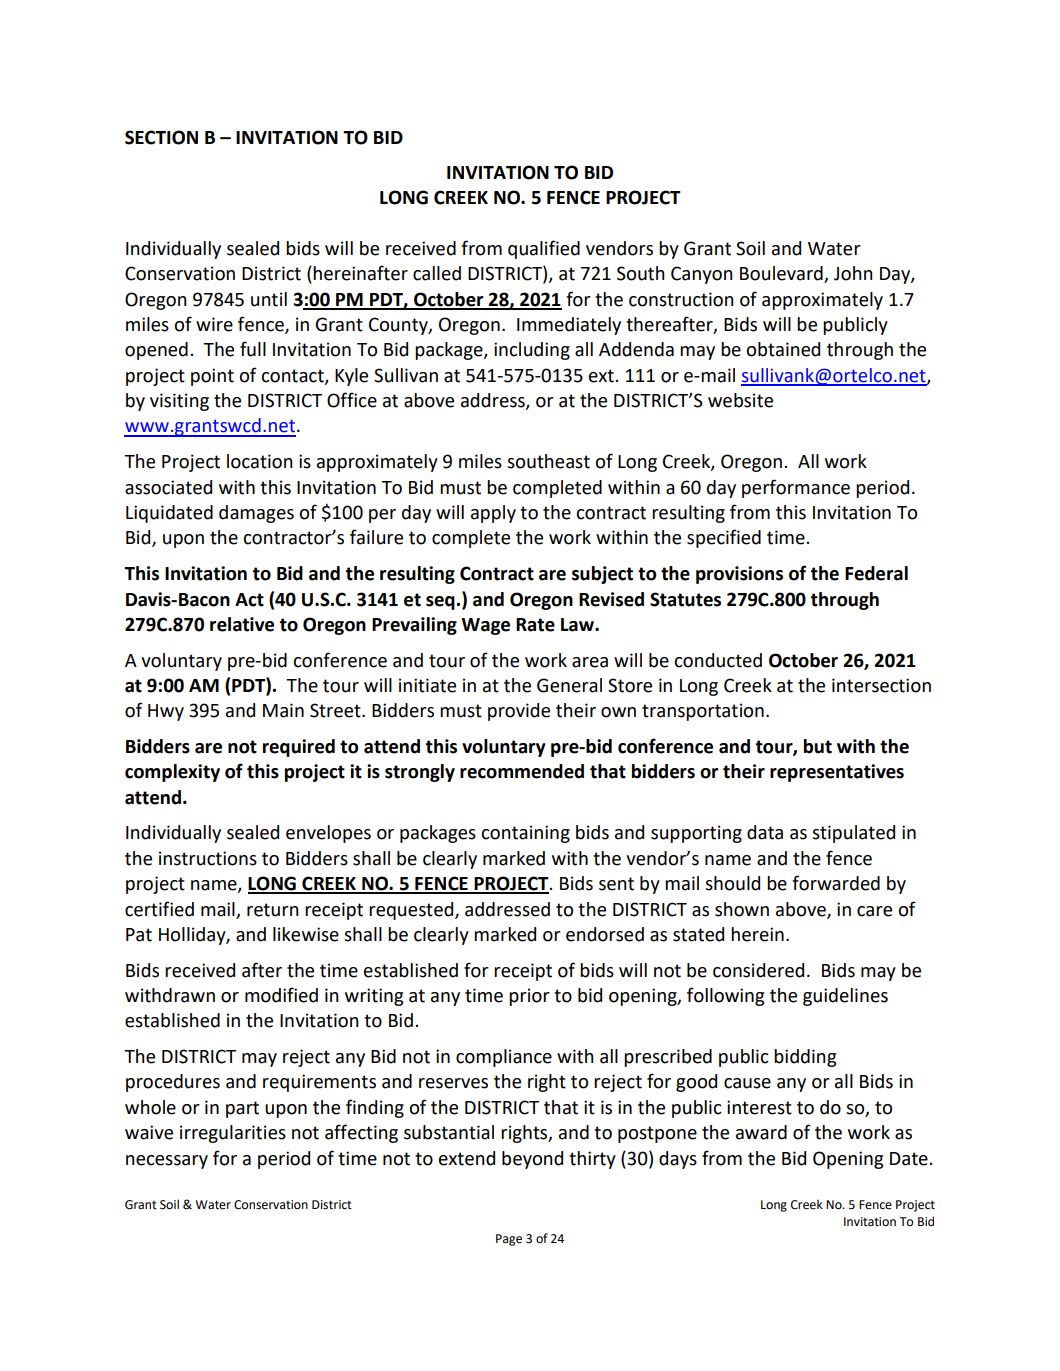 This screenshot has height=1371, width=1060. What do you see at coordinates (273, 910) in the screenshot?
I see `return` at bounding box center [273, 910].
